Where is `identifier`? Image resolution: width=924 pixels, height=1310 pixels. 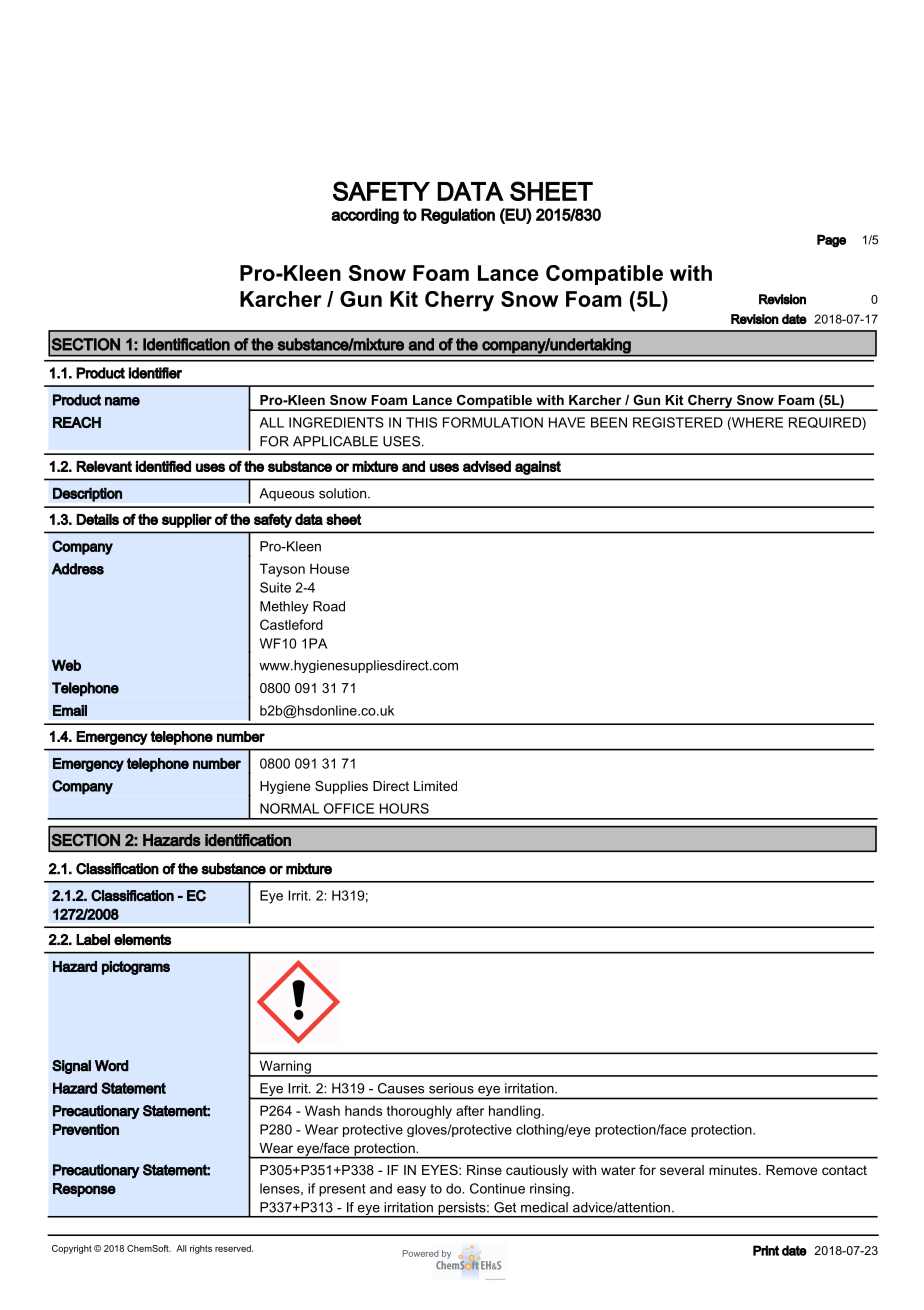 identifier is located at coordinates (155, 373).
